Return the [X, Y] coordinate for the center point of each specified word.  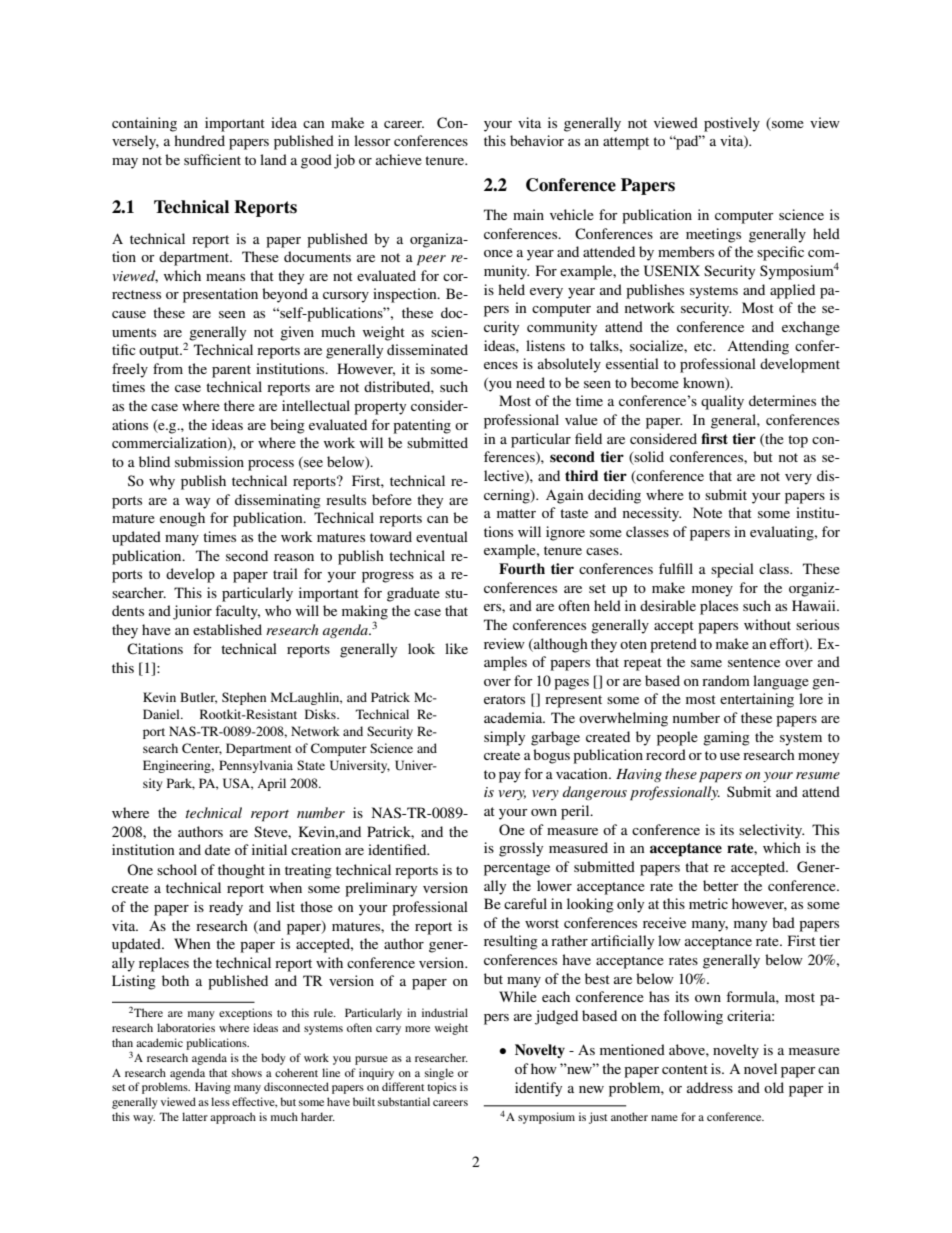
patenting [422, 426]
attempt [626, 143]
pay [510, 777]
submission [209, 461]
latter [195, 1116]
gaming [726, 738]
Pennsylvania [256, 766]
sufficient [212, 159]
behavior [537, 140]
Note [707, 512]
